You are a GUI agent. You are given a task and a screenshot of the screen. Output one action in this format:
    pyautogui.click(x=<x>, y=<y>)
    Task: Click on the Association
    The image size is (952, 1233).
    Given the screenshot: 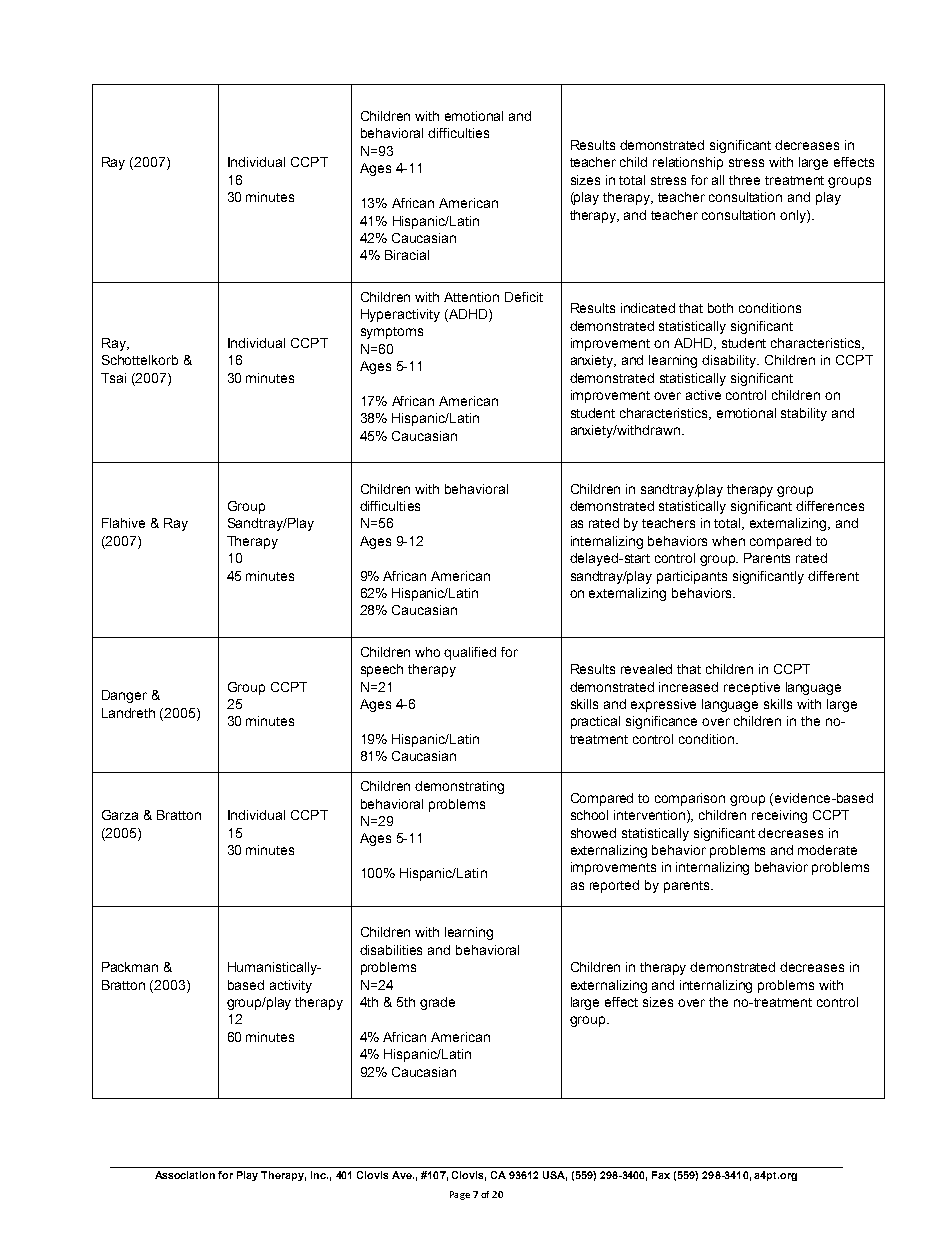 What is the action you would take?
    pyautogui.click(x=185, y=1175)
